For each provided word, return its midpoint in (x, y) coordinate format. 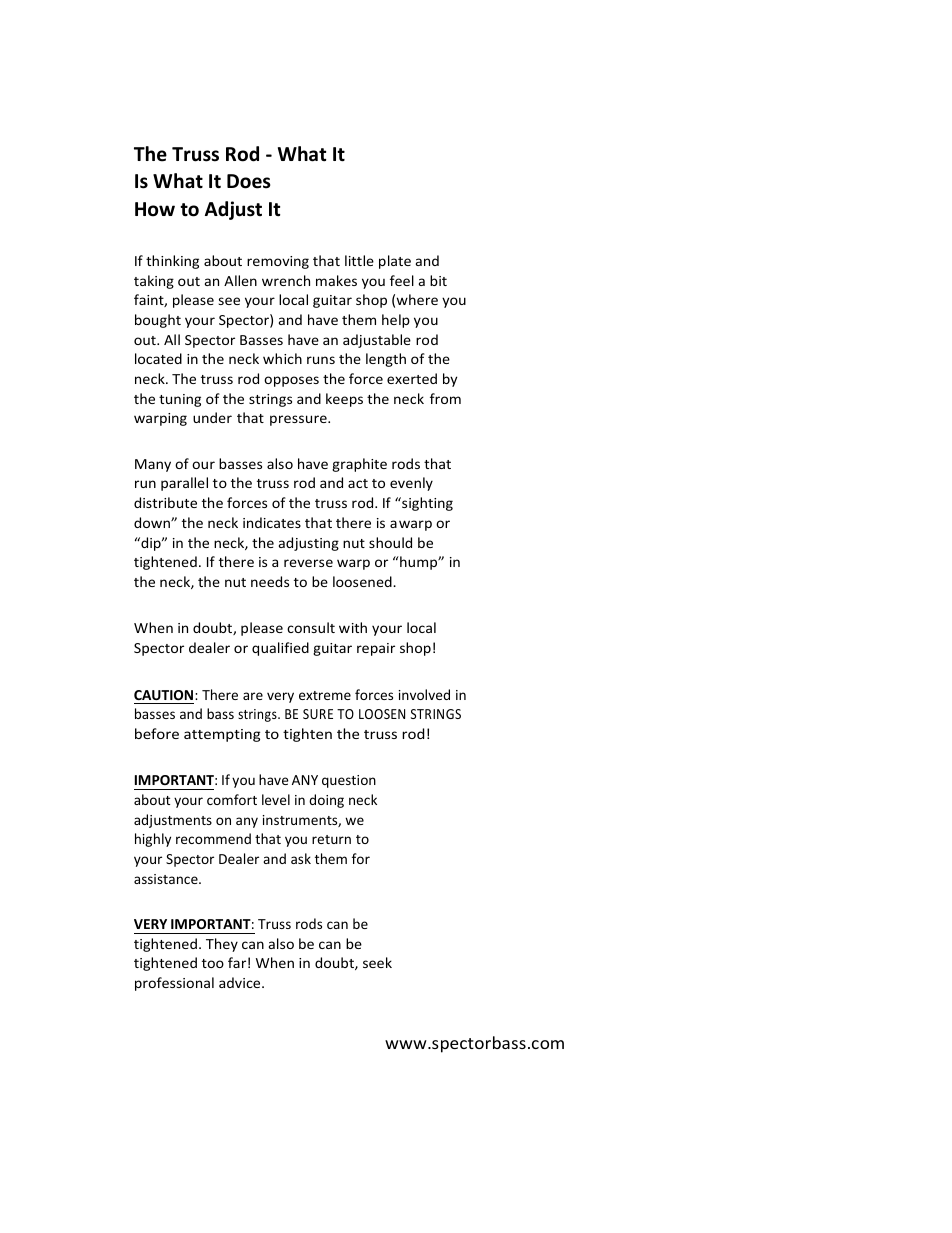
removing (278, 262)
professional (174, 984)
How (155, 209)
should (390, 542)
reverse (308, 563)
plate (395, 262)
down (153, 522)
